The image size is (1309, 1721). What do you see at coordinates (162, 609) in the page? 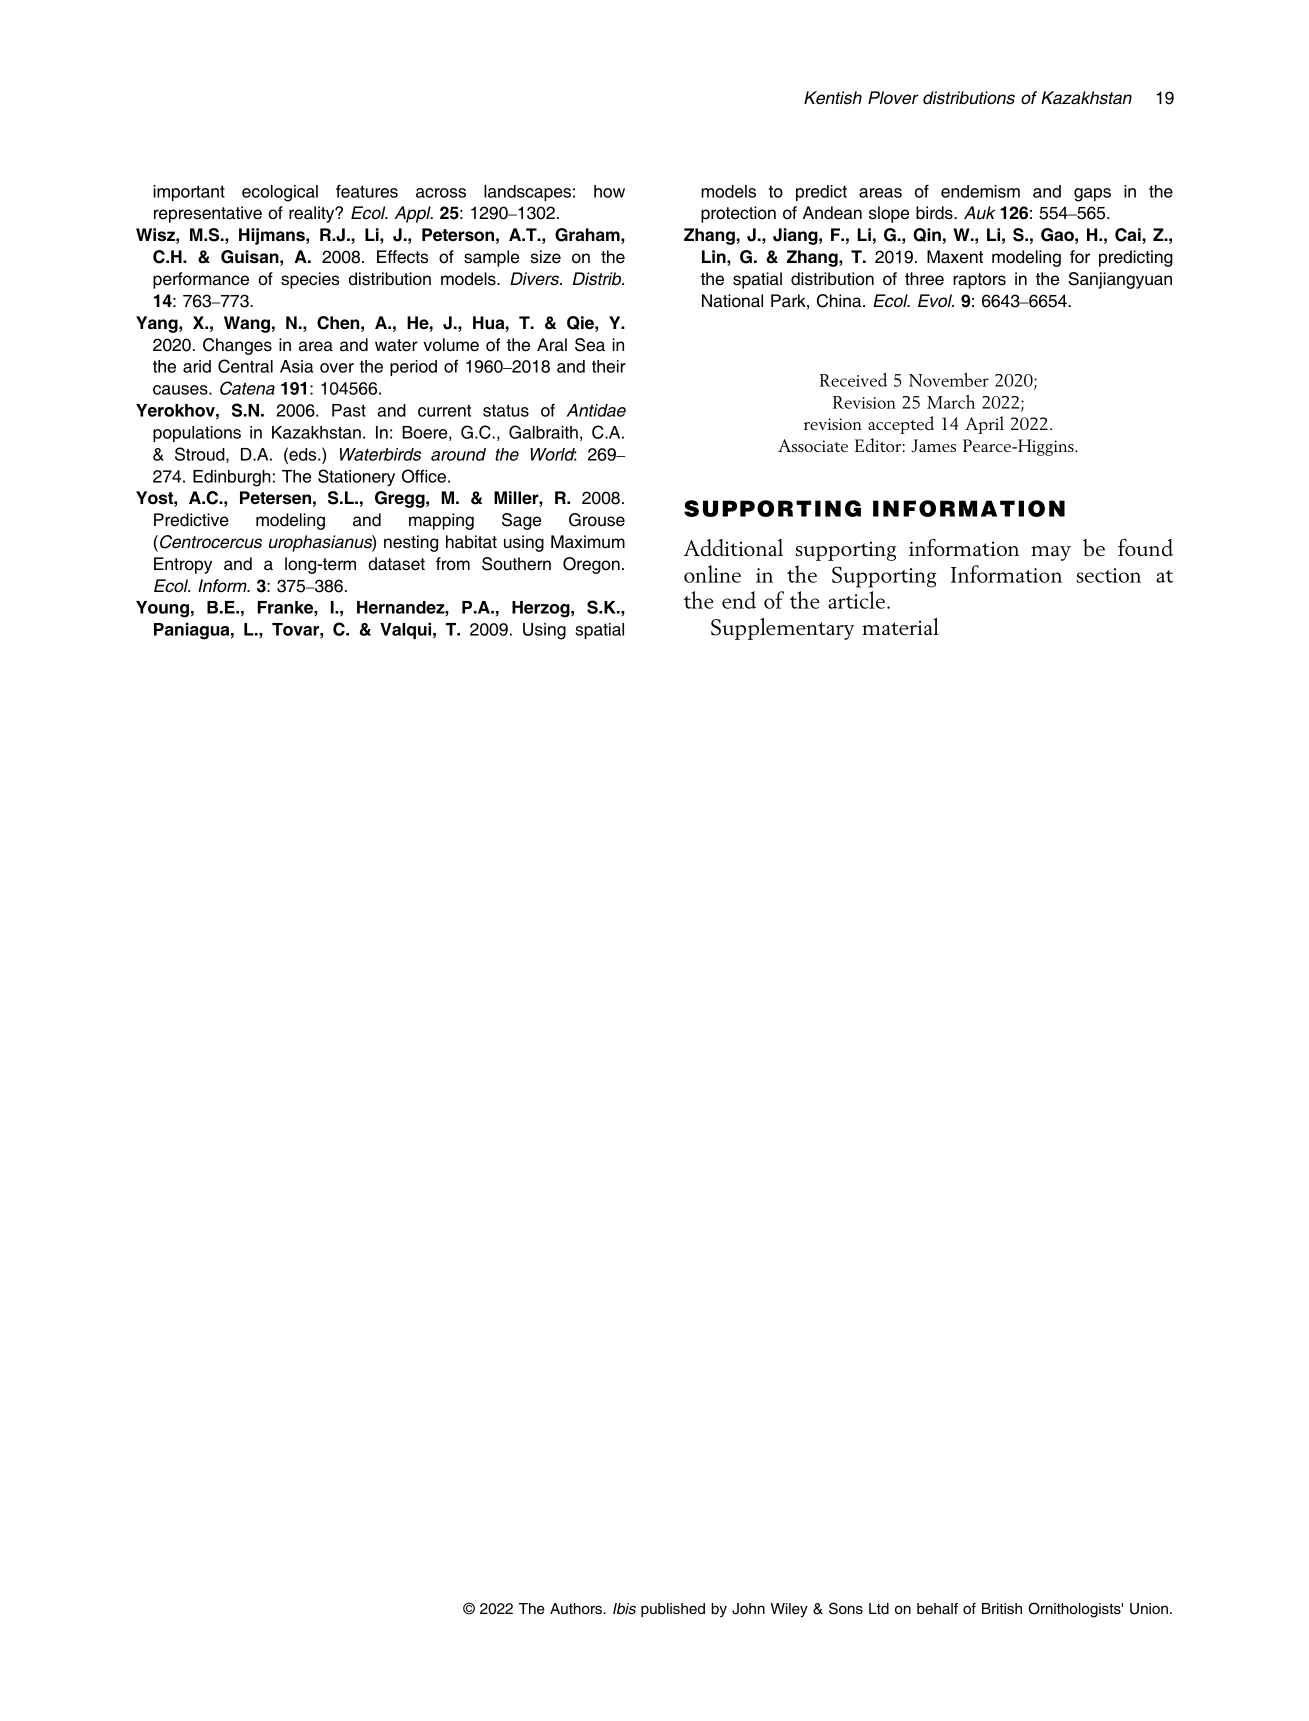
I see `Young` at bounding box center [162, 609].
